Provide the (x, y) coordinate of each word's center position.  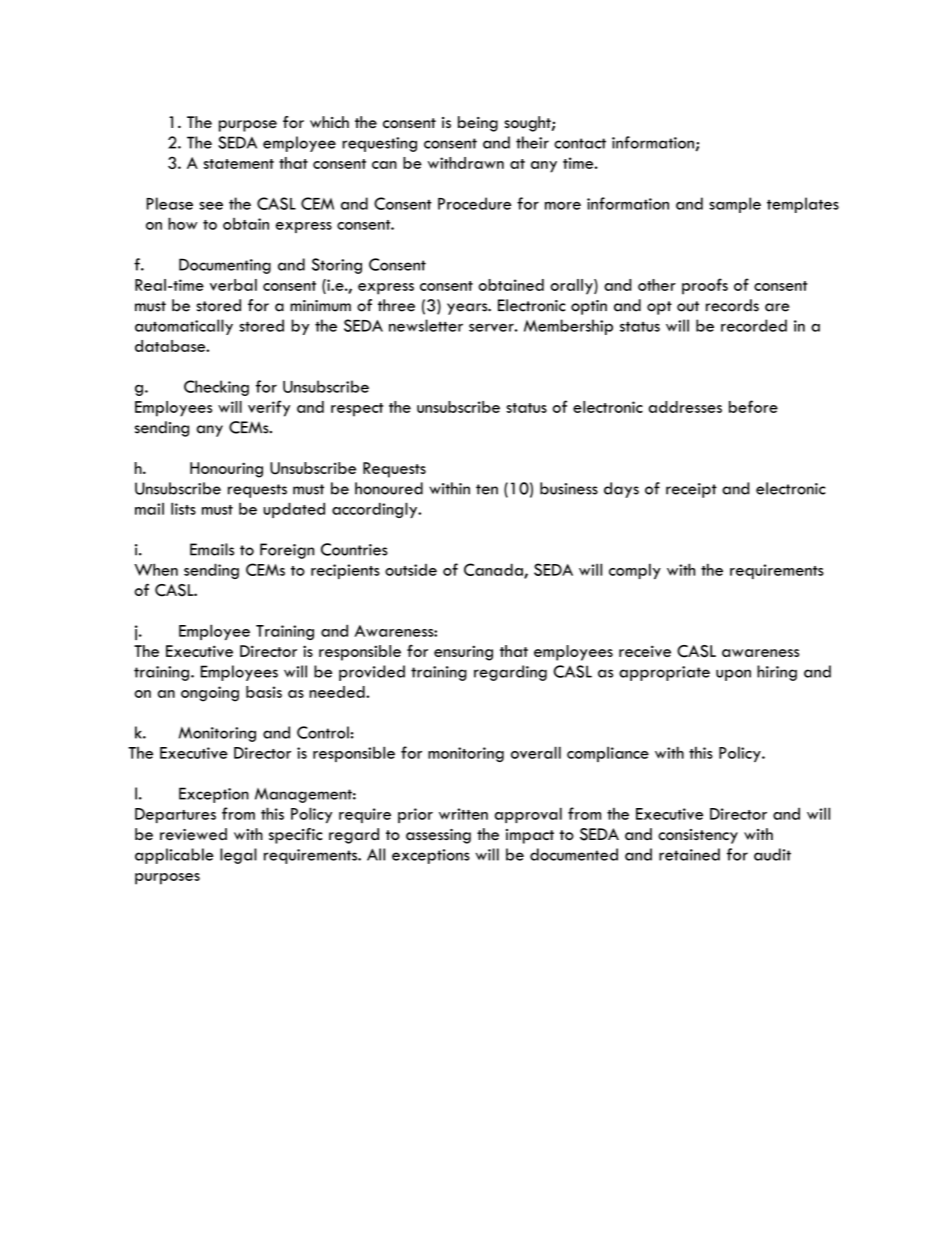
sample (735, 205)
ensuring (463, 653)
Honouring (226, 470)
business (569, 488)
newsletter (426, 325)
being (478, 124)
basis (264, 692)
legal (238, 856)
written (463, 814)
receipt (691, 490)
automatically (184, 327)
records (732, 305)
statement (239, 164)
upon (733, 675)
